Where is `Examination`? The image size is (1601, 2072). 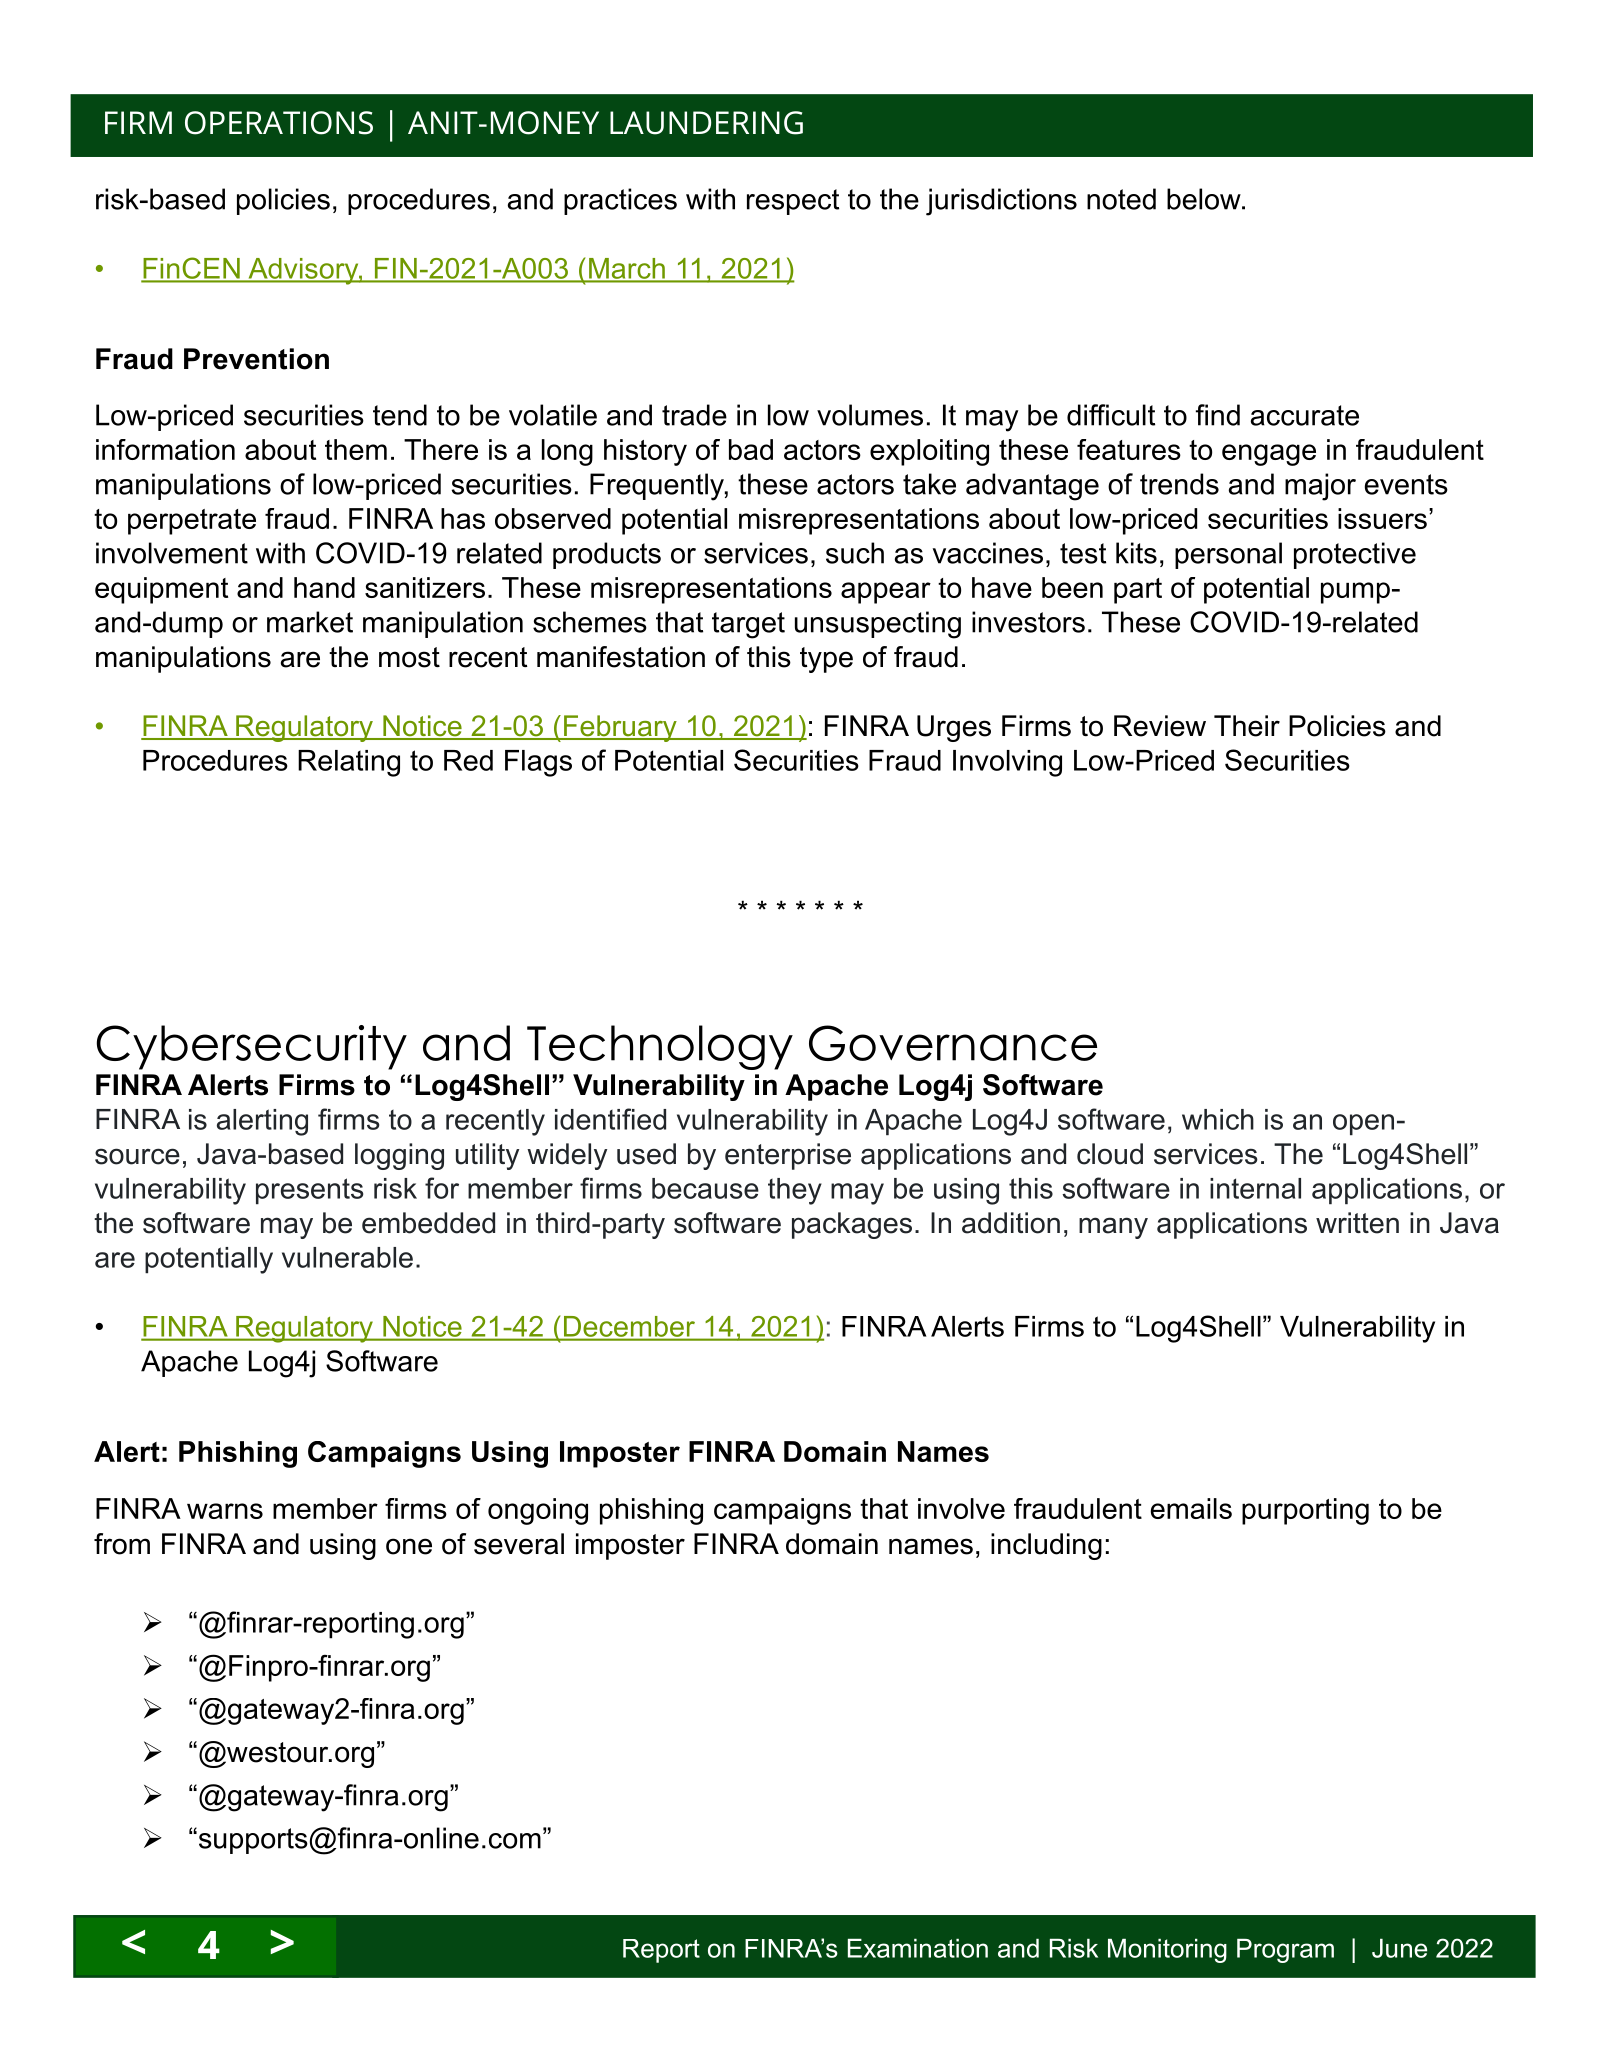
Examination is located at coordinates (918, 1948).
